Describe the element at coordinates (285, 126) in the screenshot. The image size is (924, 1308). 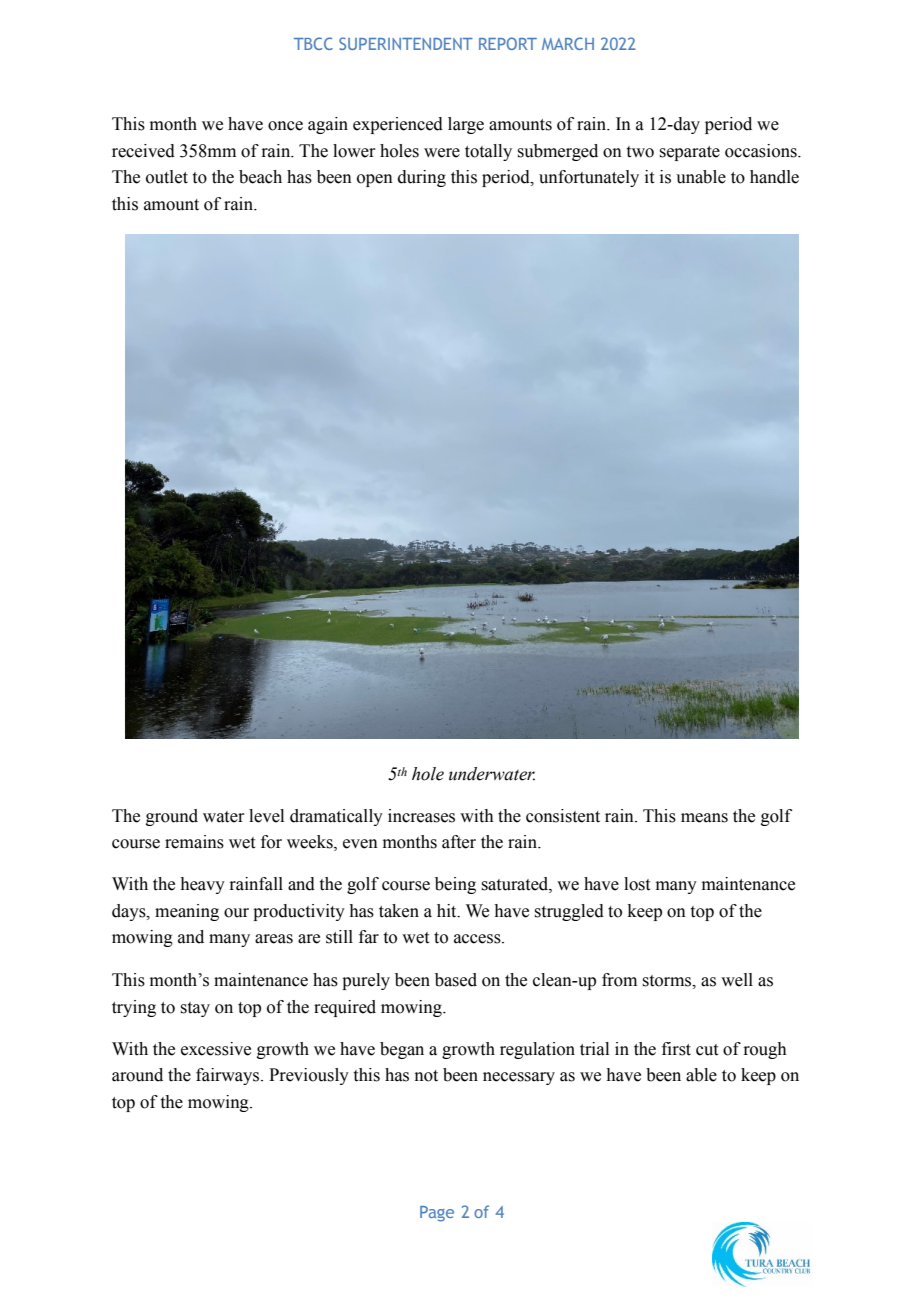
I see `once` at that location.
